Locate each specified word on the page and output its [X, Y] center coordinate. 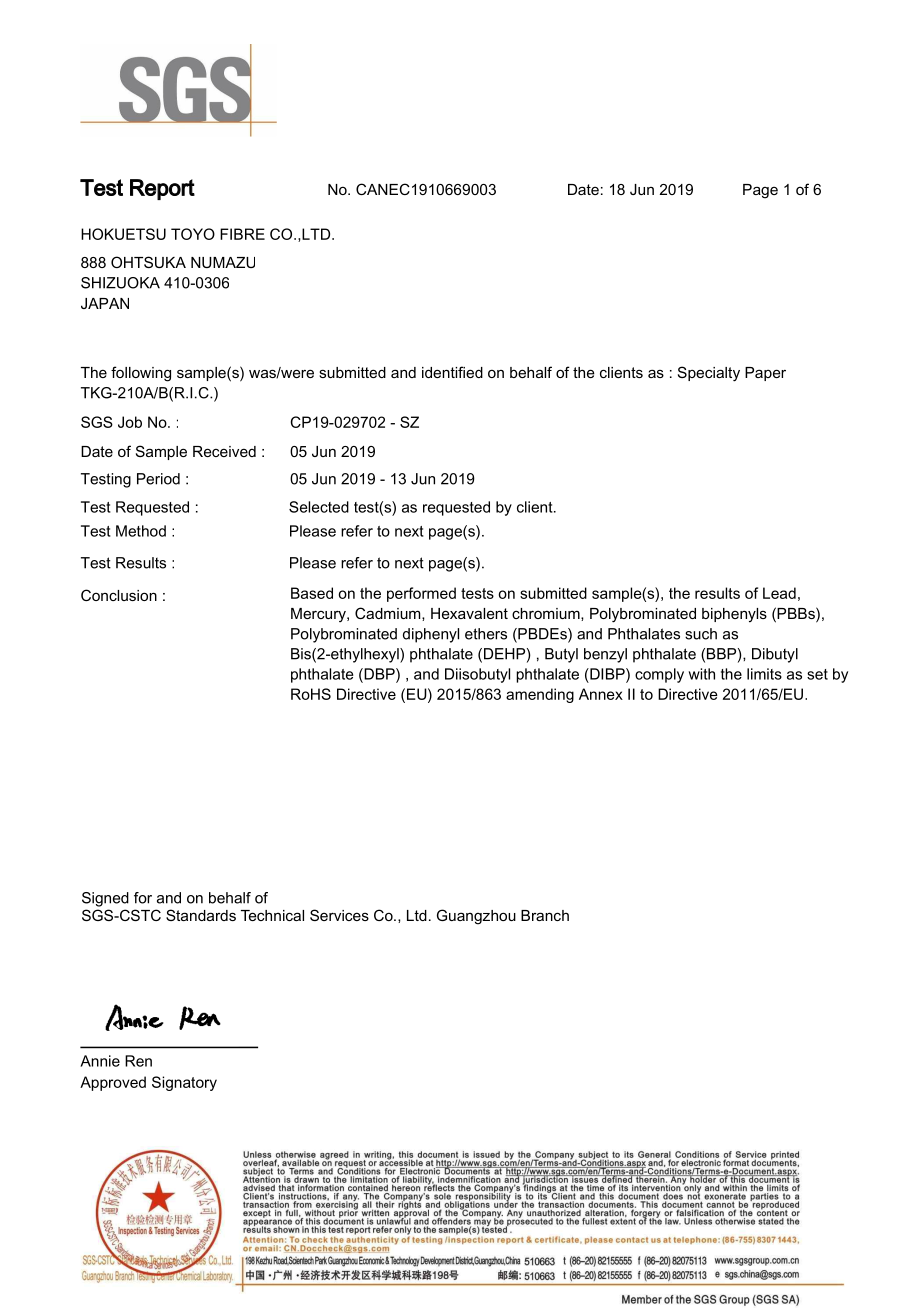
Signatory [184, 1083]
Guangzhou [476, 917]
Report [162, 189]
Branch [545, 915]
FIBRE [242, 234]
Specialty [709, 374]
